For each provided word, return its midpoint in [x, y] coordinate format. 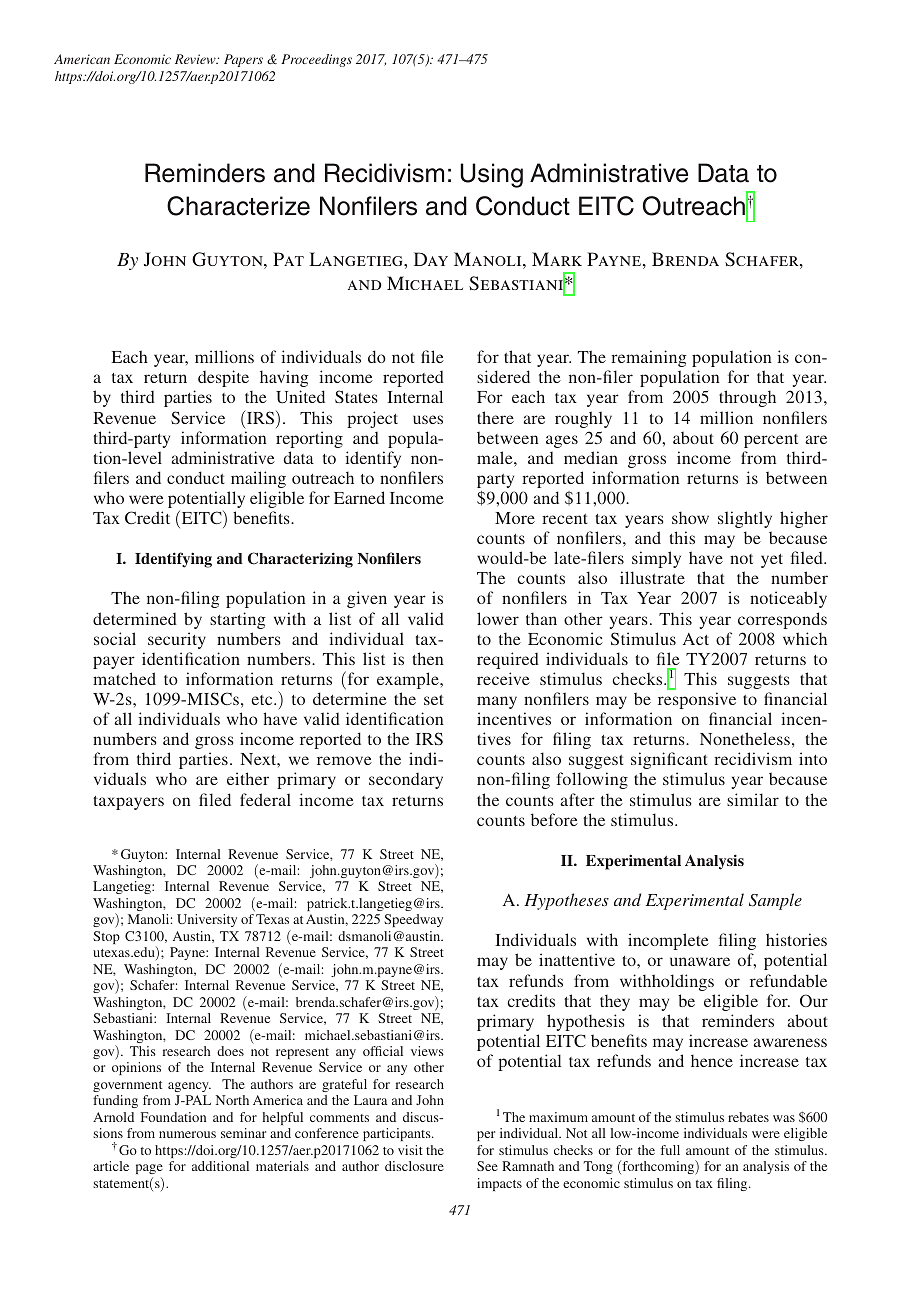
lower [498, 618]
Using [491, 175]
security [177, 640]
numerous [187, 1134]
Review [196, 59]
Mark [557, 259]
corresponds [782, 620]
